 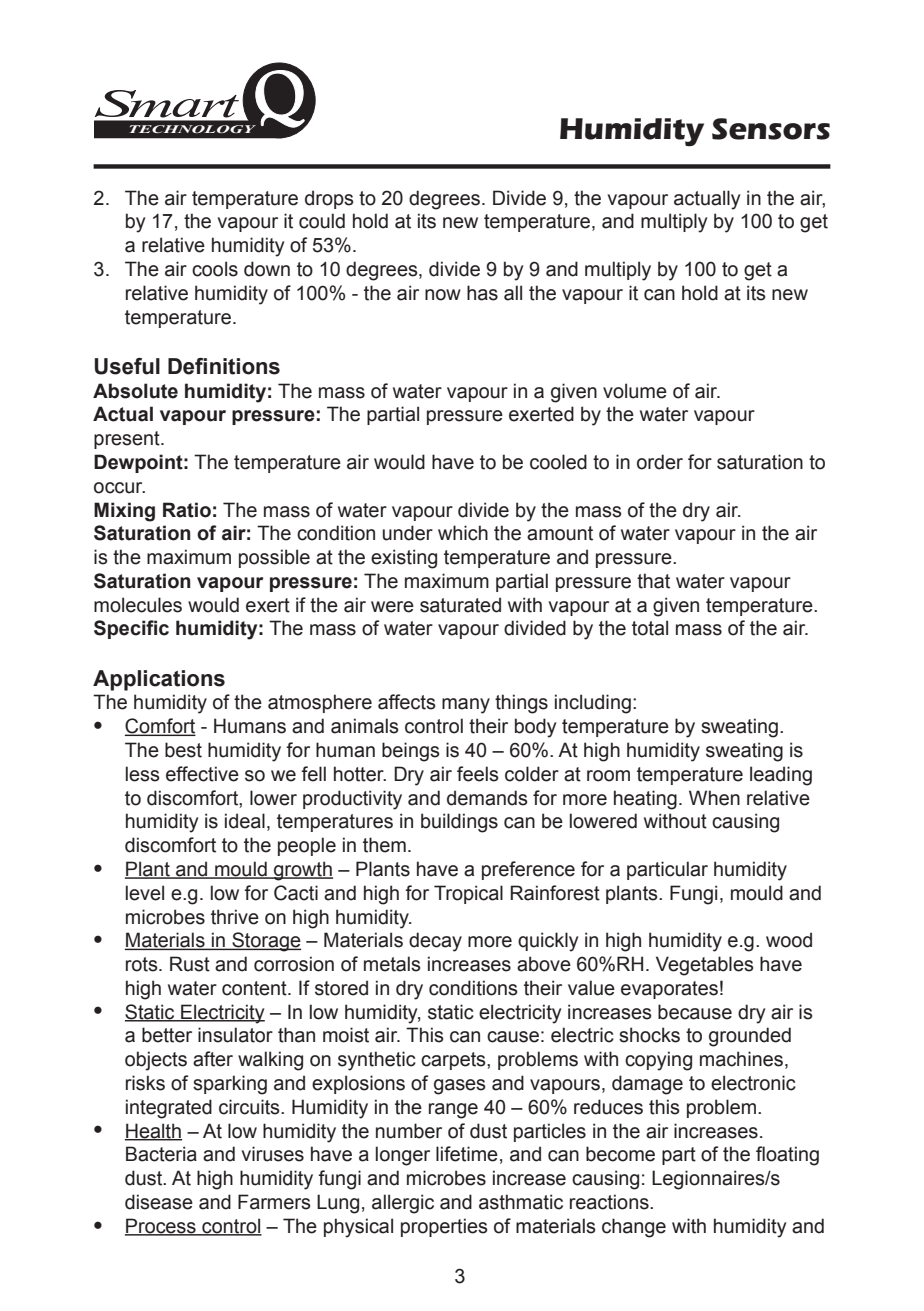 I want to click on properties, so click(x=444, y=1227).
